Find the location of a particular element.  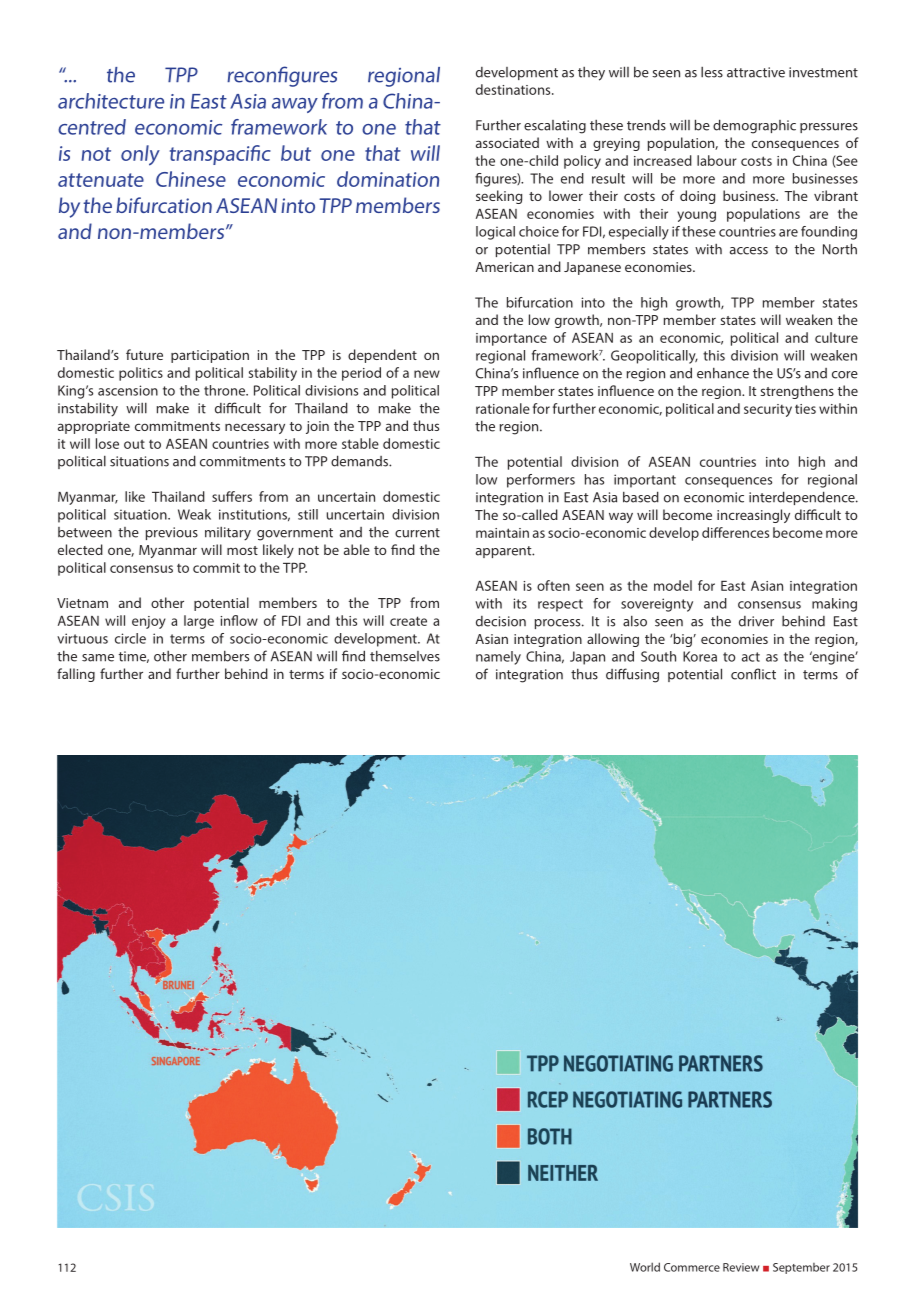

falling is located at coordinates (76, 675).
